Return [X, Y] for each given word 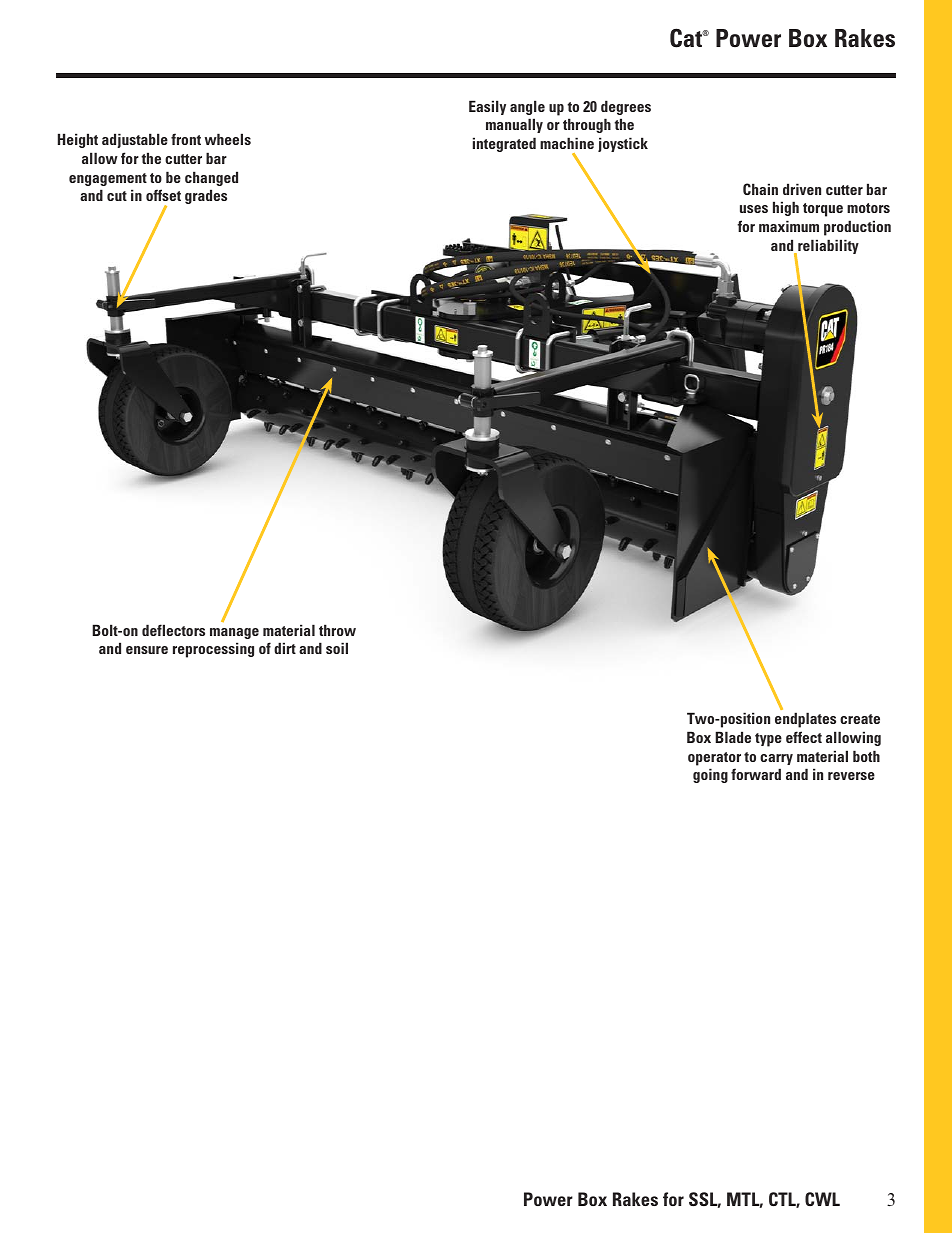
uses [754, 209]
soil [337, 648]
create [860, 719]
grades [206, 196]
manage [234, 633]
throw [337, 630]
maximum [789, 226]
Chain [760, 189]
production [857, 228]
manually [514, 125]
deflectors [173, 630]
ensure [147, 650]
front [186, 139]
